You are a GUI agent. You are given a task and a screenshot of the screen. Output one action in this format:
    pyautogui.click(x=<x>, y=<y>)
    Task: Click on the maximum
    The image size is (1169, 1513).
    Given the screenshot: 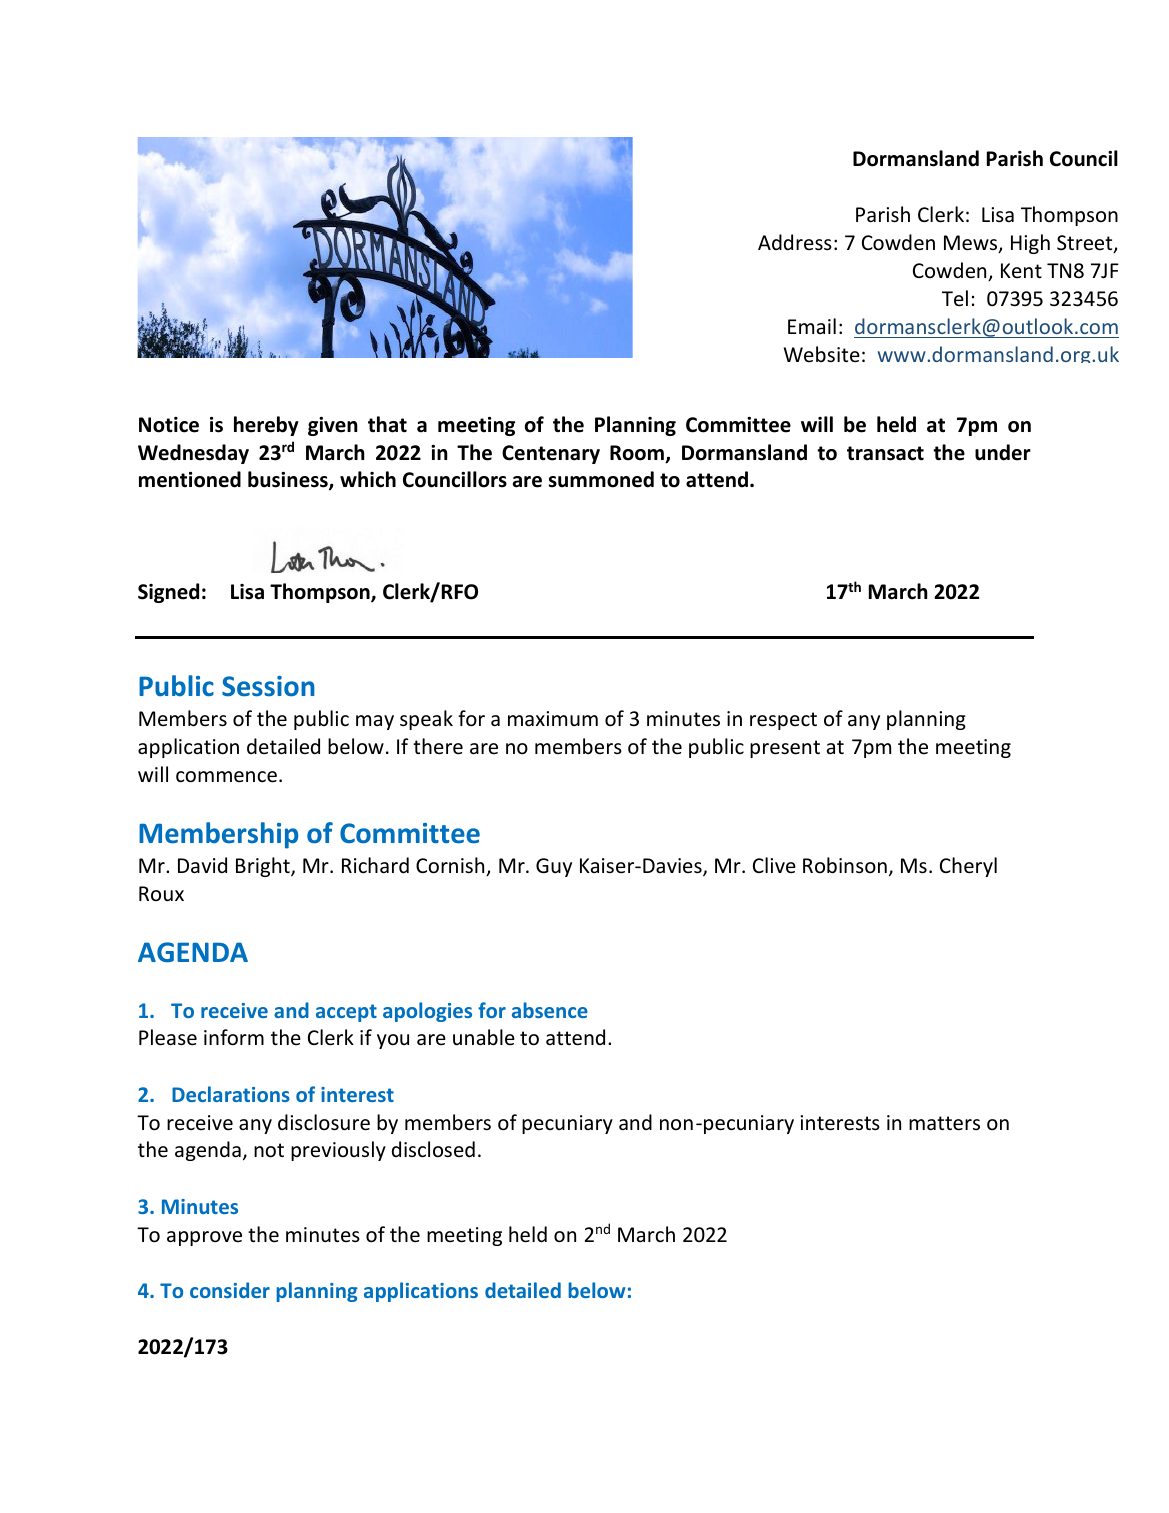 What is the action you would take?
    pyautogui.click(x=553, y=718)
